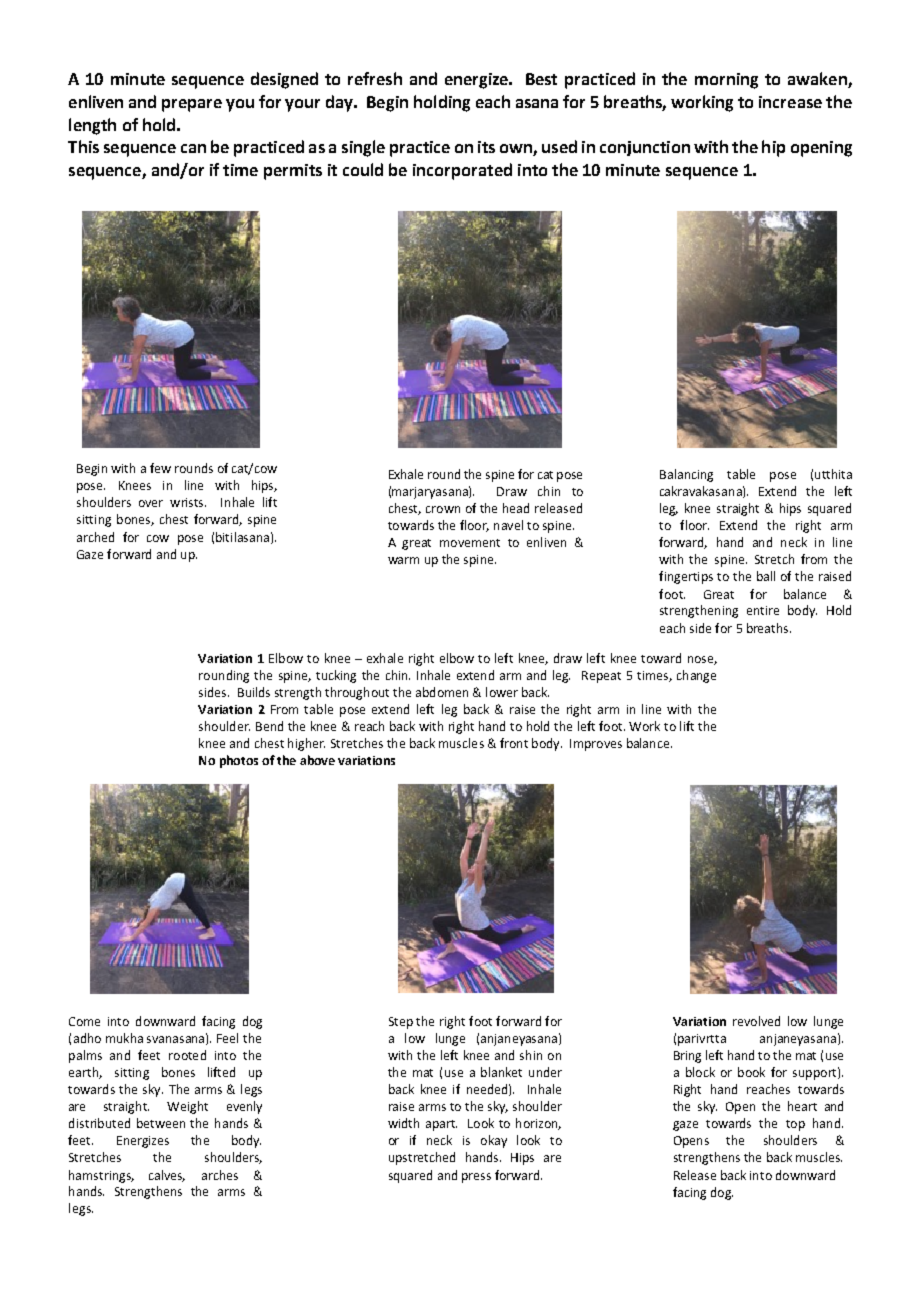 The width and height of the document is (924, 1308). Describe the element at coordinates (442, 692) in the document. I see `abdomen` at that location.
